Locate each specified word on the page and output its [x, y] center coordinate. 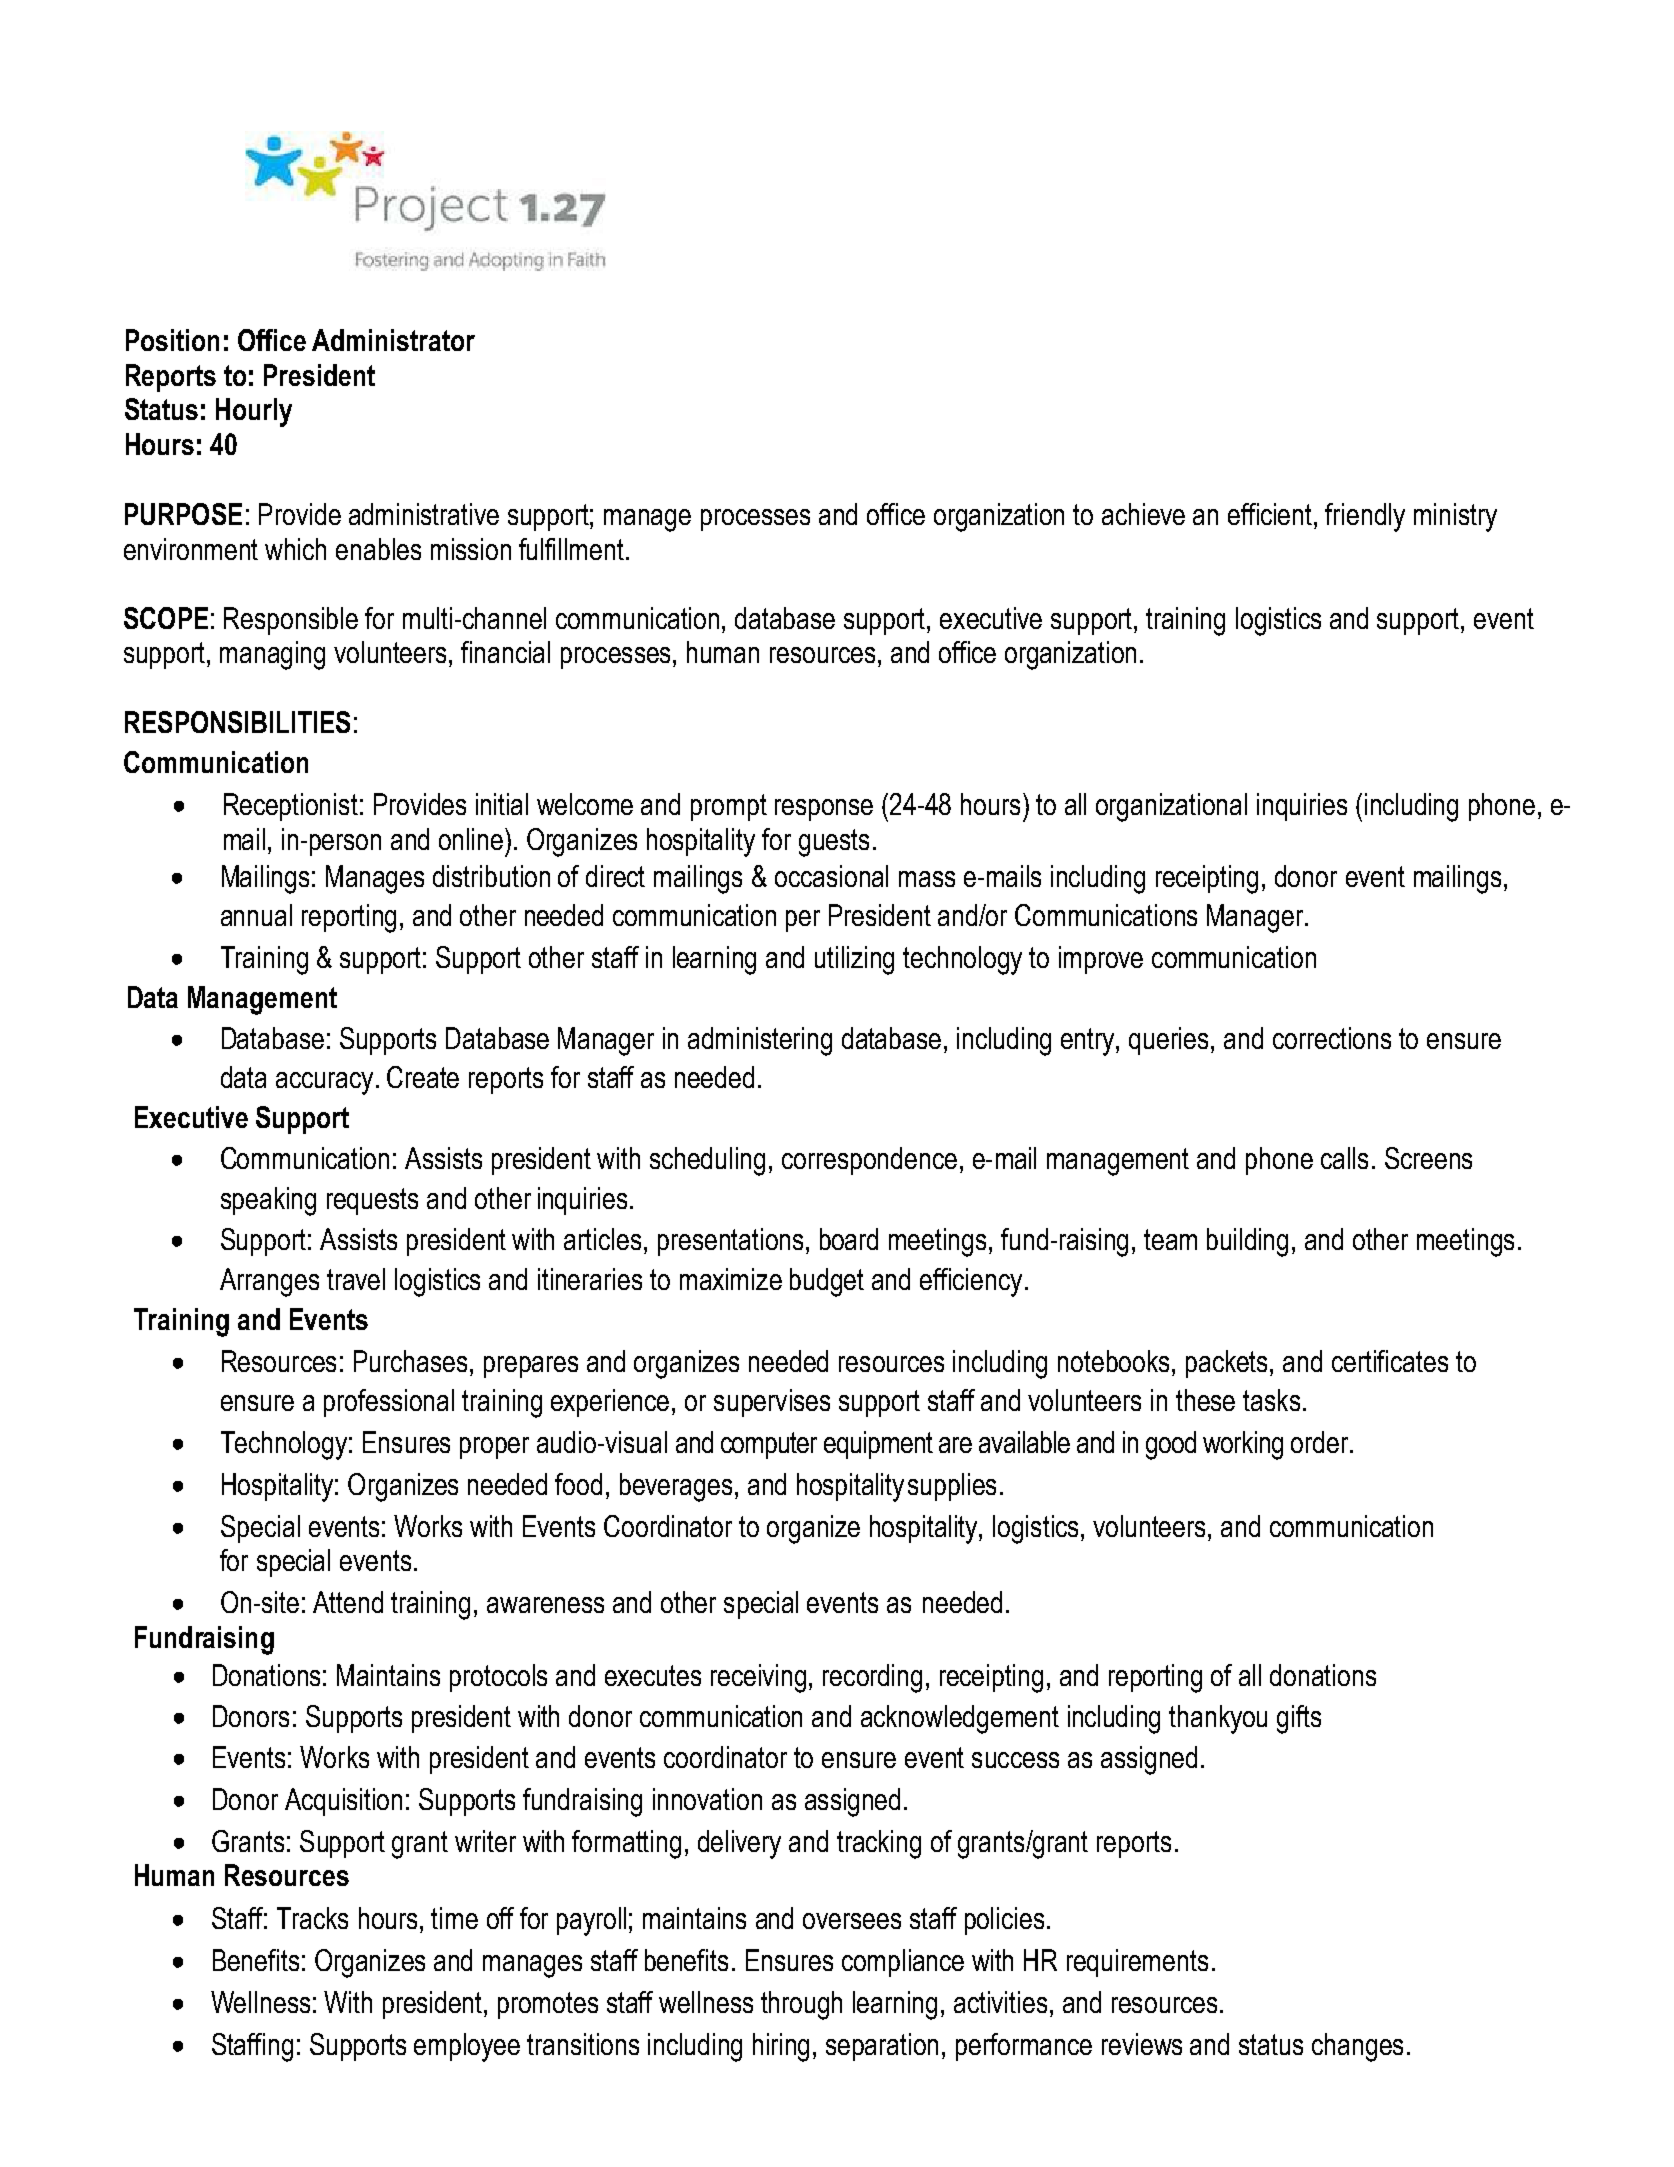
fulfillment [571, 549]
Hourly [254, 412]
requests [372, 1201]
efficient [1271, 514]
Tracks [312, 1918]
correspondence [869, 1161]
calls [1344, 1158]
